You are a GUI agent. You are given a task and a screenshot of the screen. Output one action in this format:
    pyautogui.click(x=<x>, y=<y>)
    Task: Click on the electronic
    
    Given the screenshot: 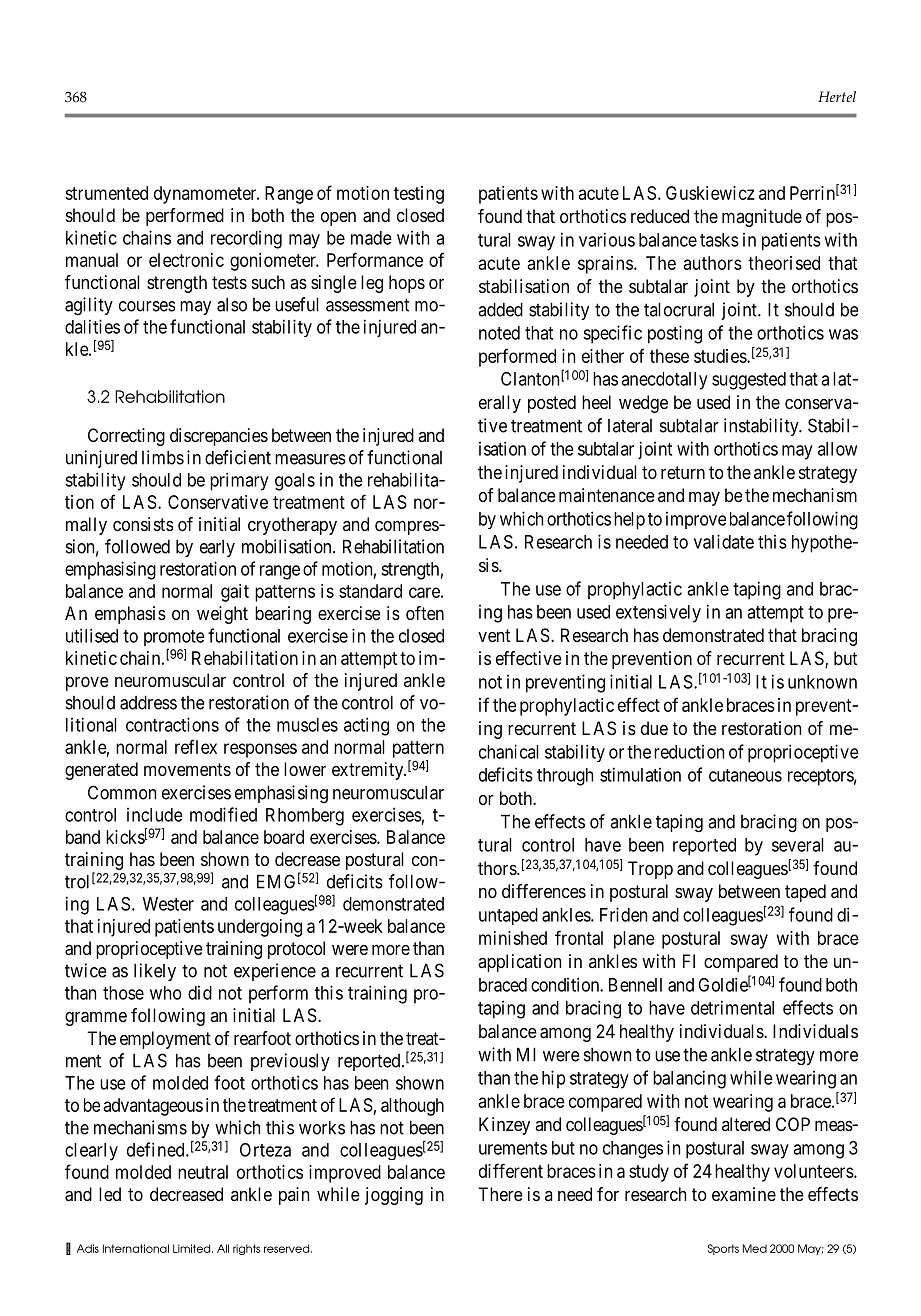 What is the action you would take?
    pyautogui.click(x=186, y=260)
